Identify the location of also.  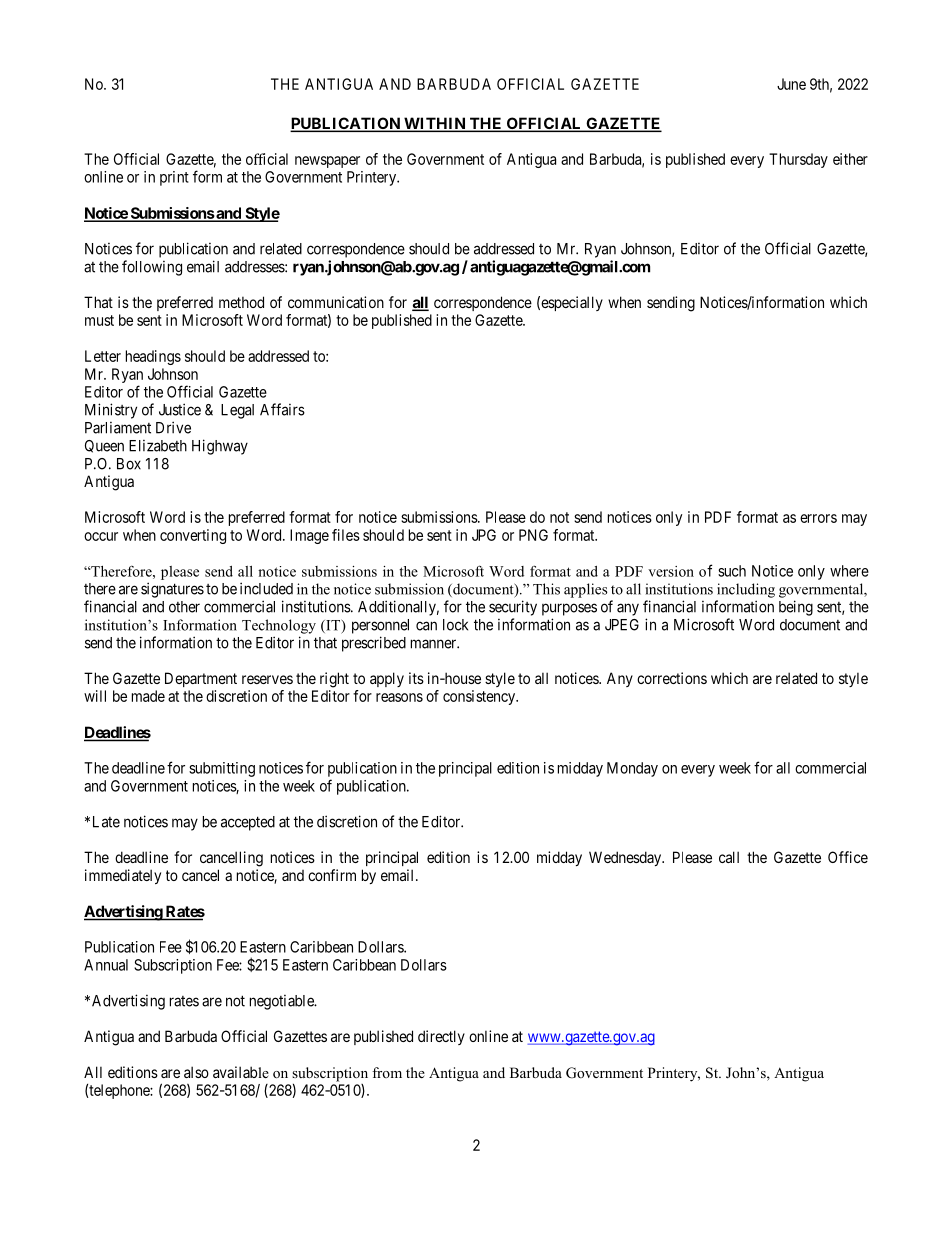
(196, 1072).
